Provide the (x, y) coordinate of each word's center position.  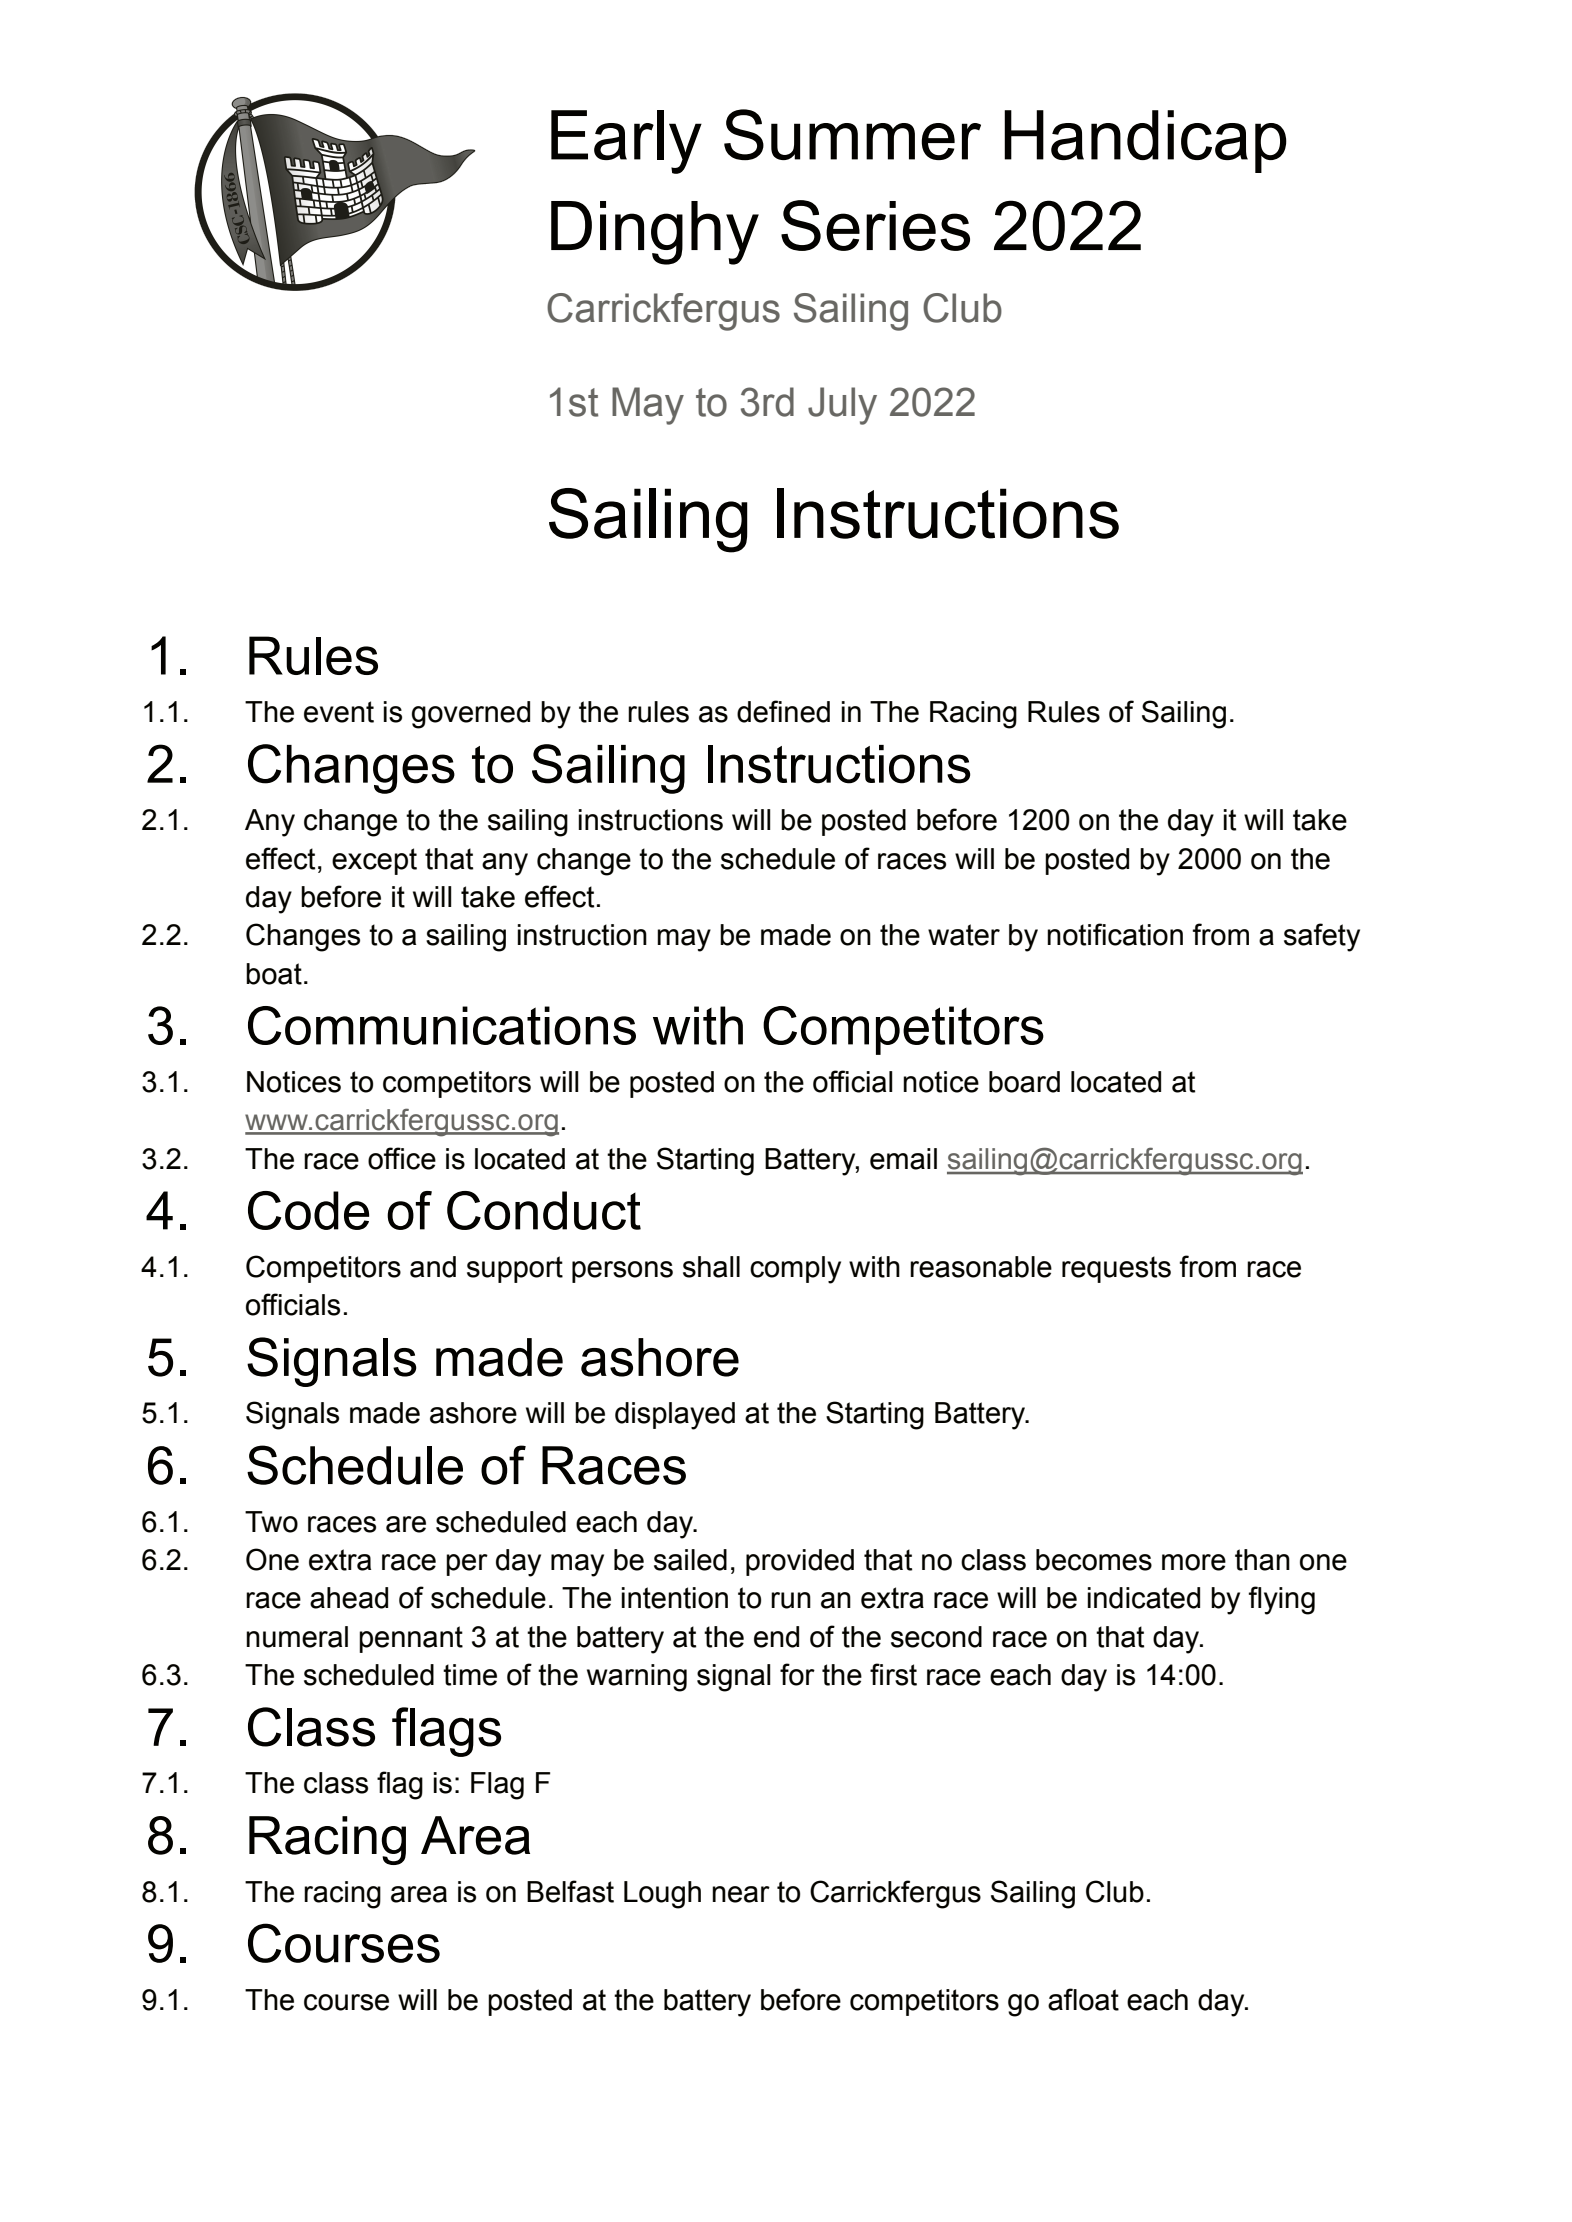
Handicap (1145, 141)
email (903, 1159)
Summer (852, 134)
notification (1115, 934)
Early (626, 142)
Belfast (570, 1891)
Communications (442, 1025)
